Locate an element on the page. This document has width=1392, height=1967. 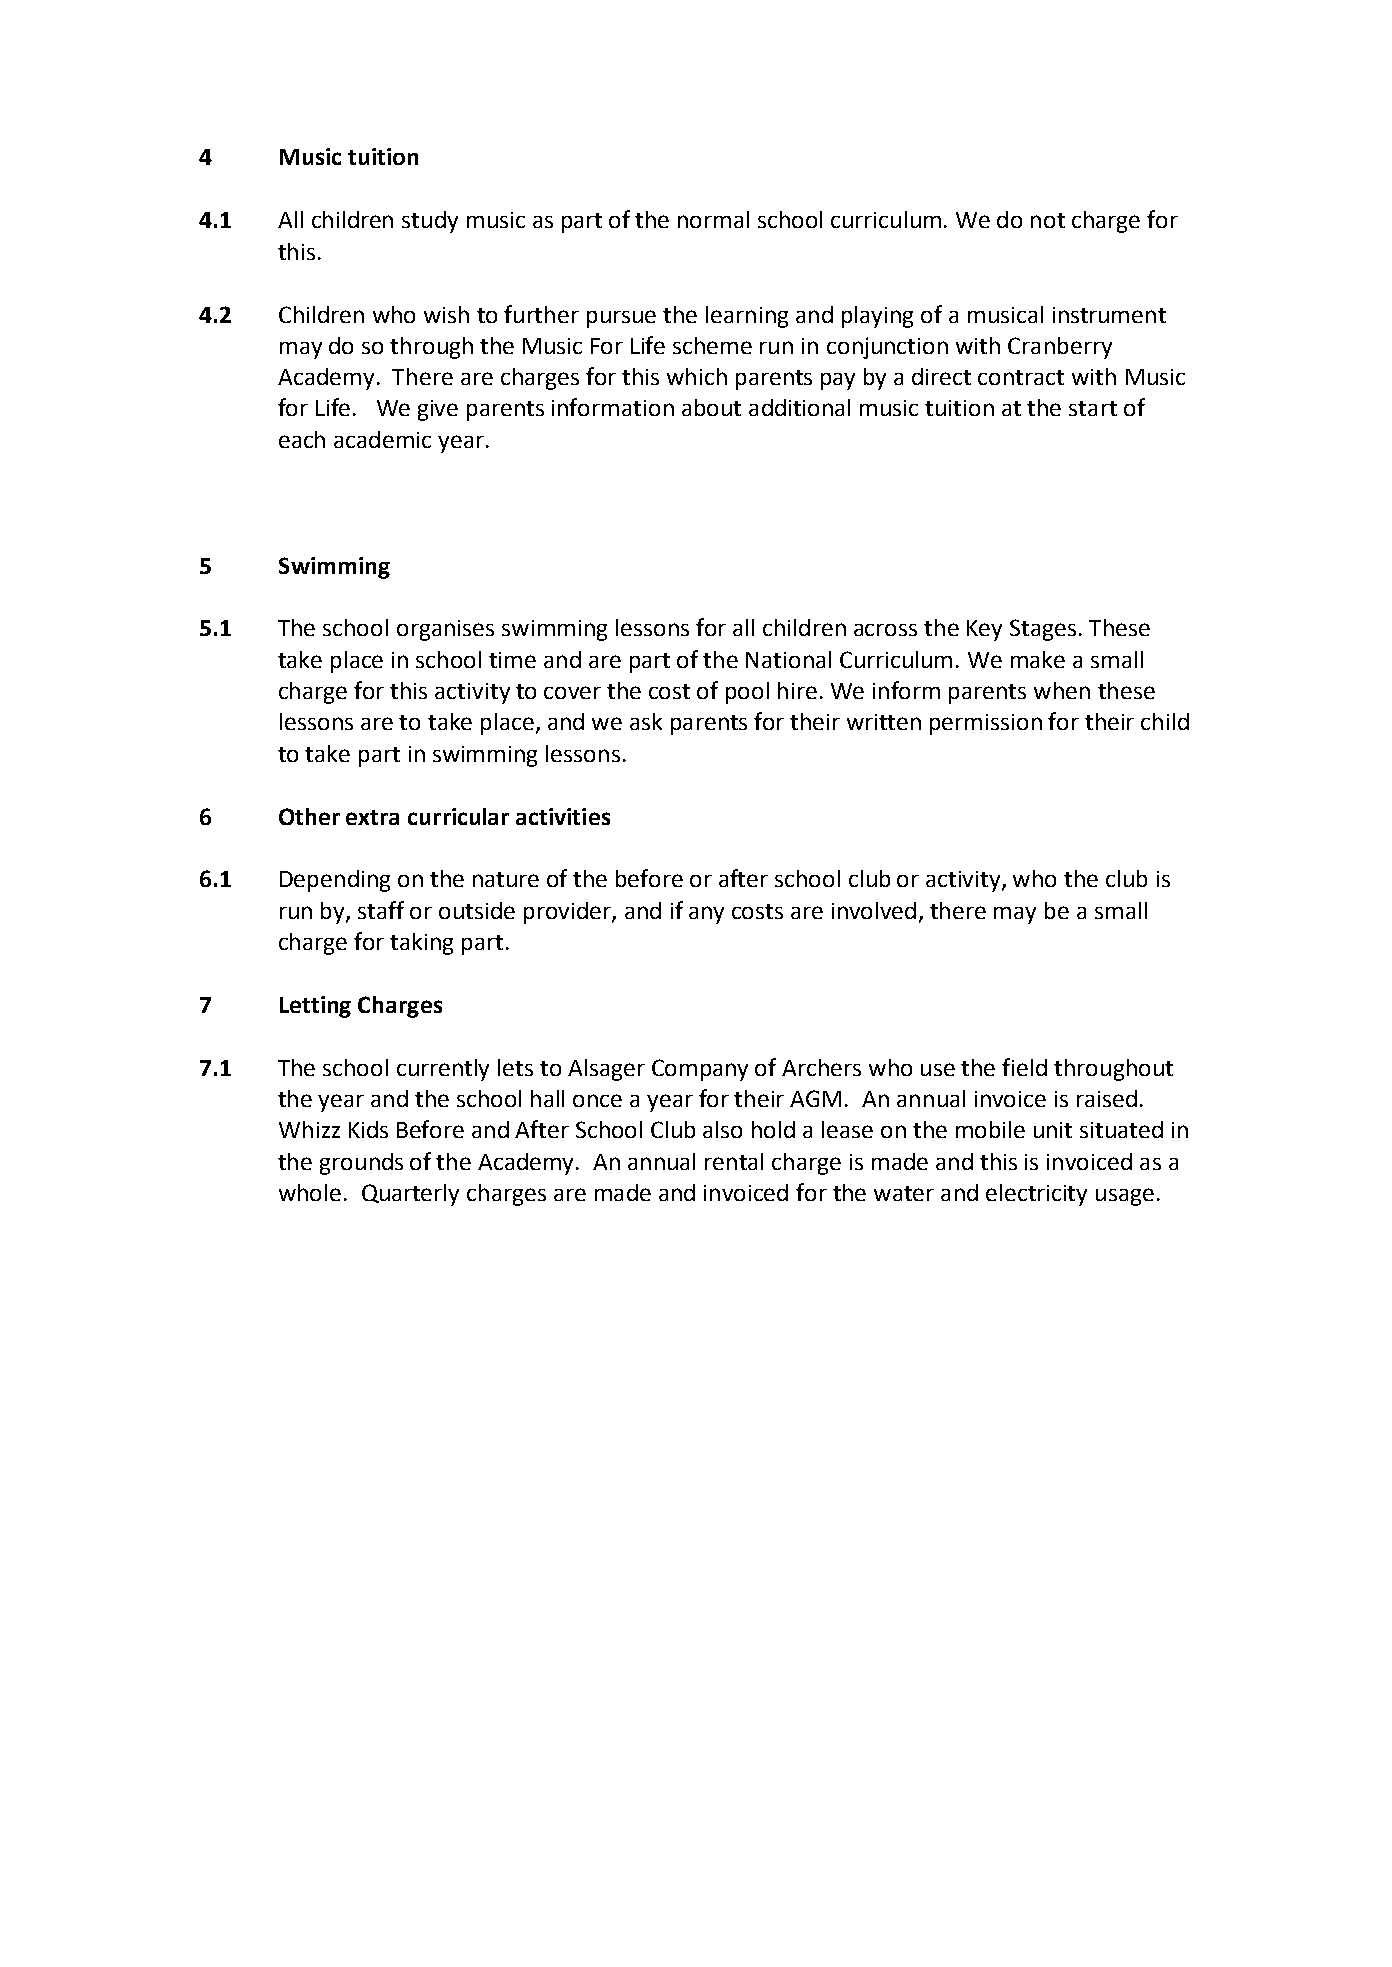
involved is located at coordinates (874, 910).
